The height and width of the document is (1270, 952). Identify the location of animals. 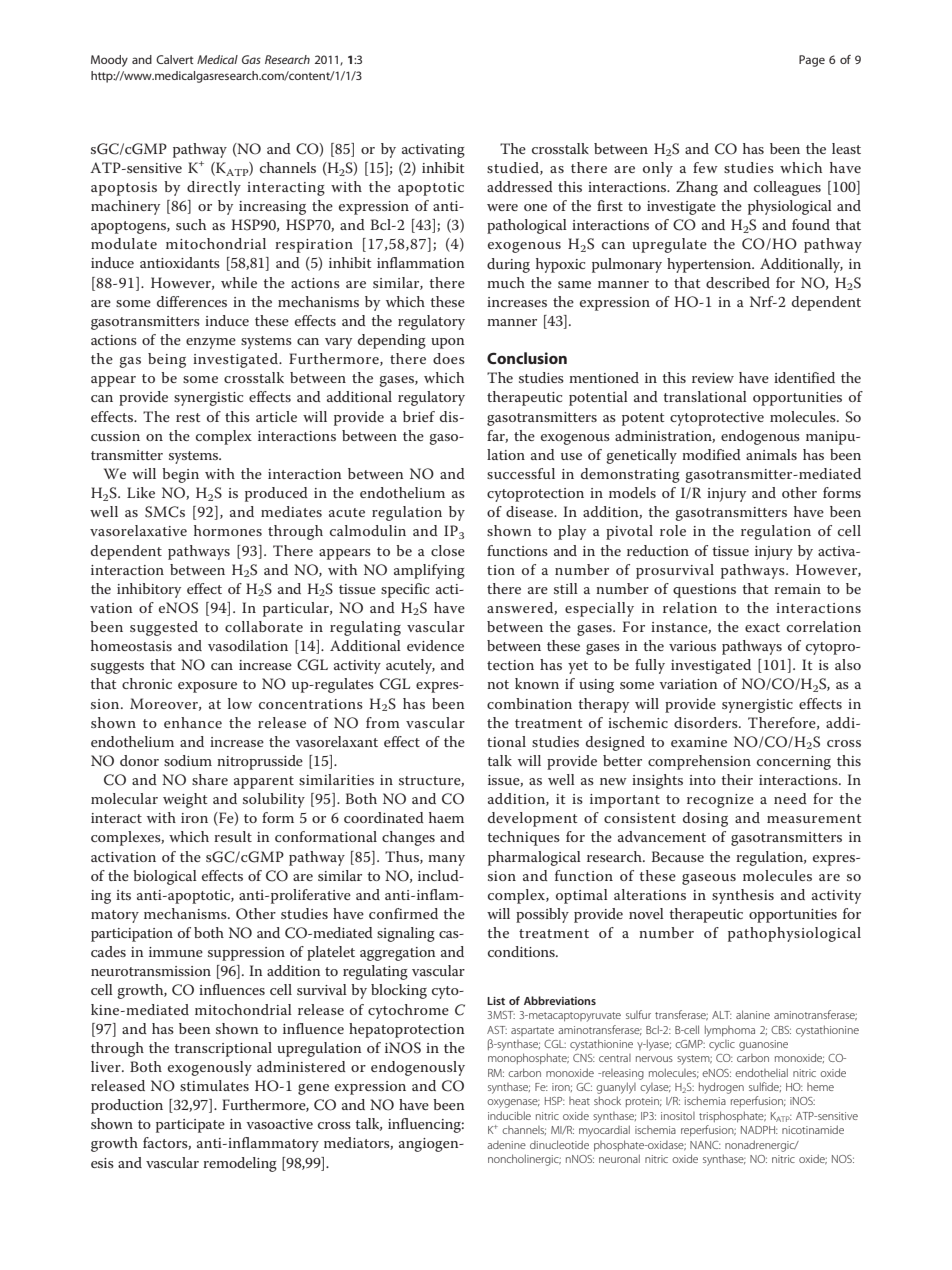
(771, 454).
